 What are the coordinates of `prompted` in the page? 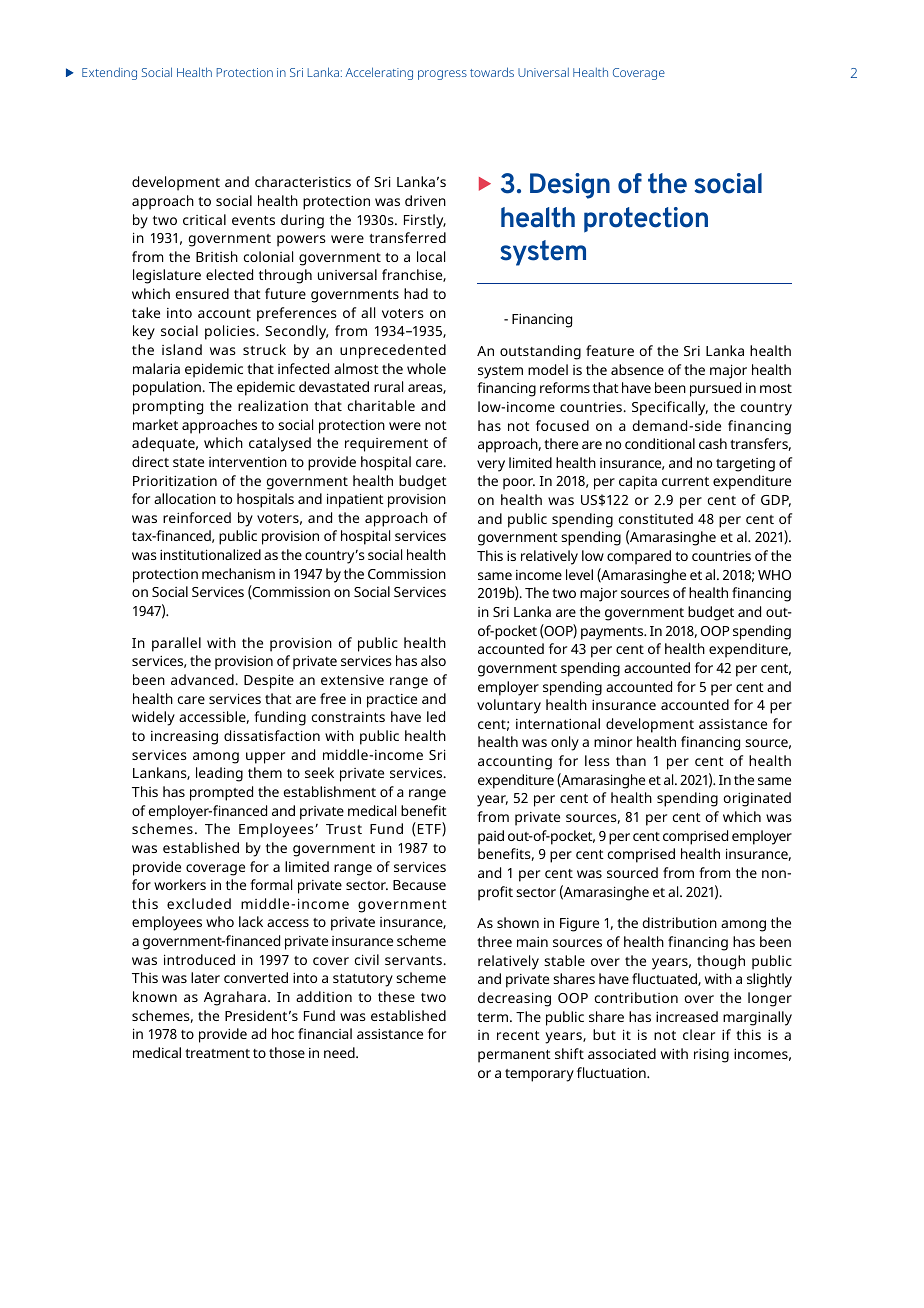 It's located at (221, 793).
